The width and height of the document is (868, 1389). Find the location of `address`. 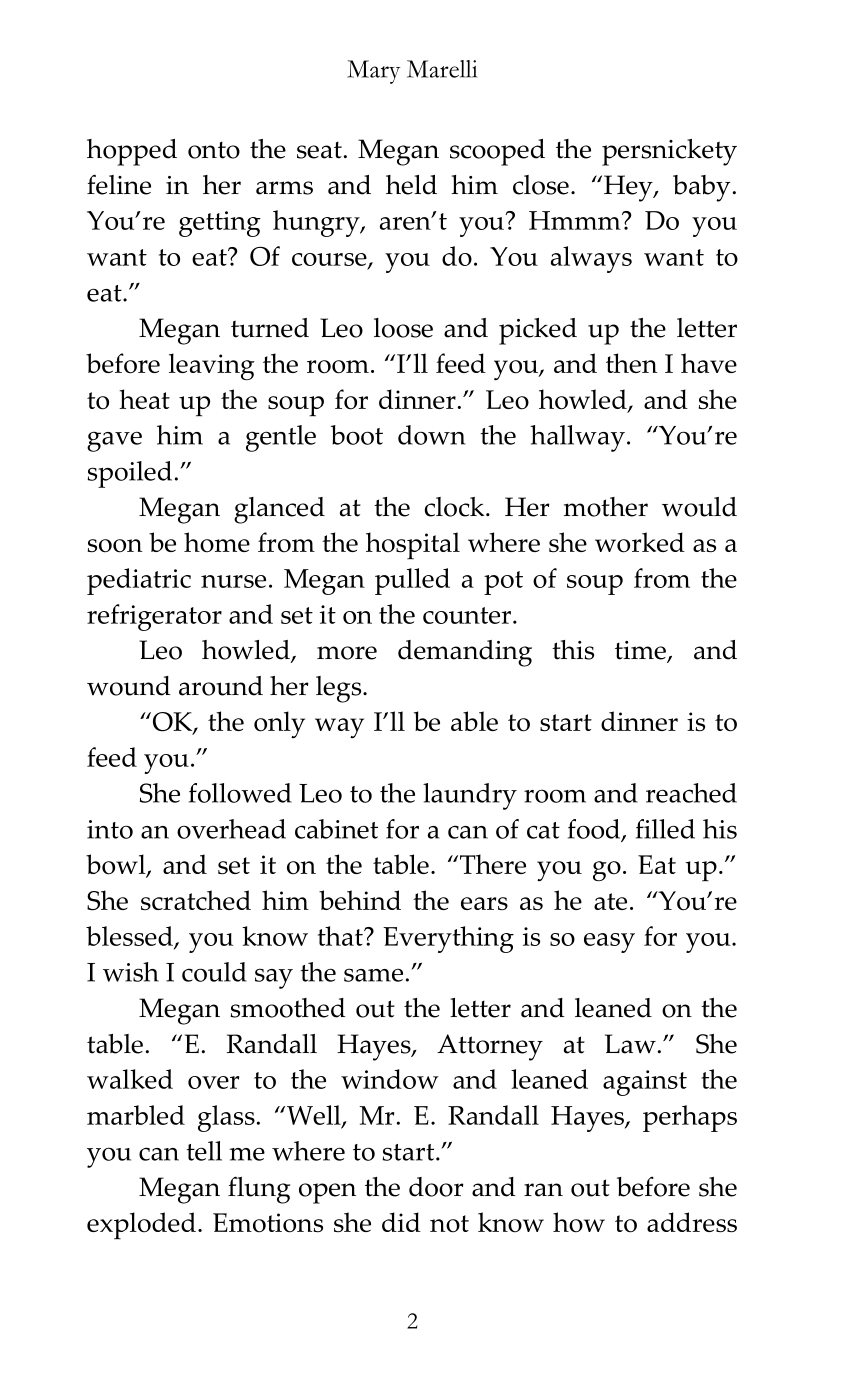

address is located at coordinates (692, 1222).
